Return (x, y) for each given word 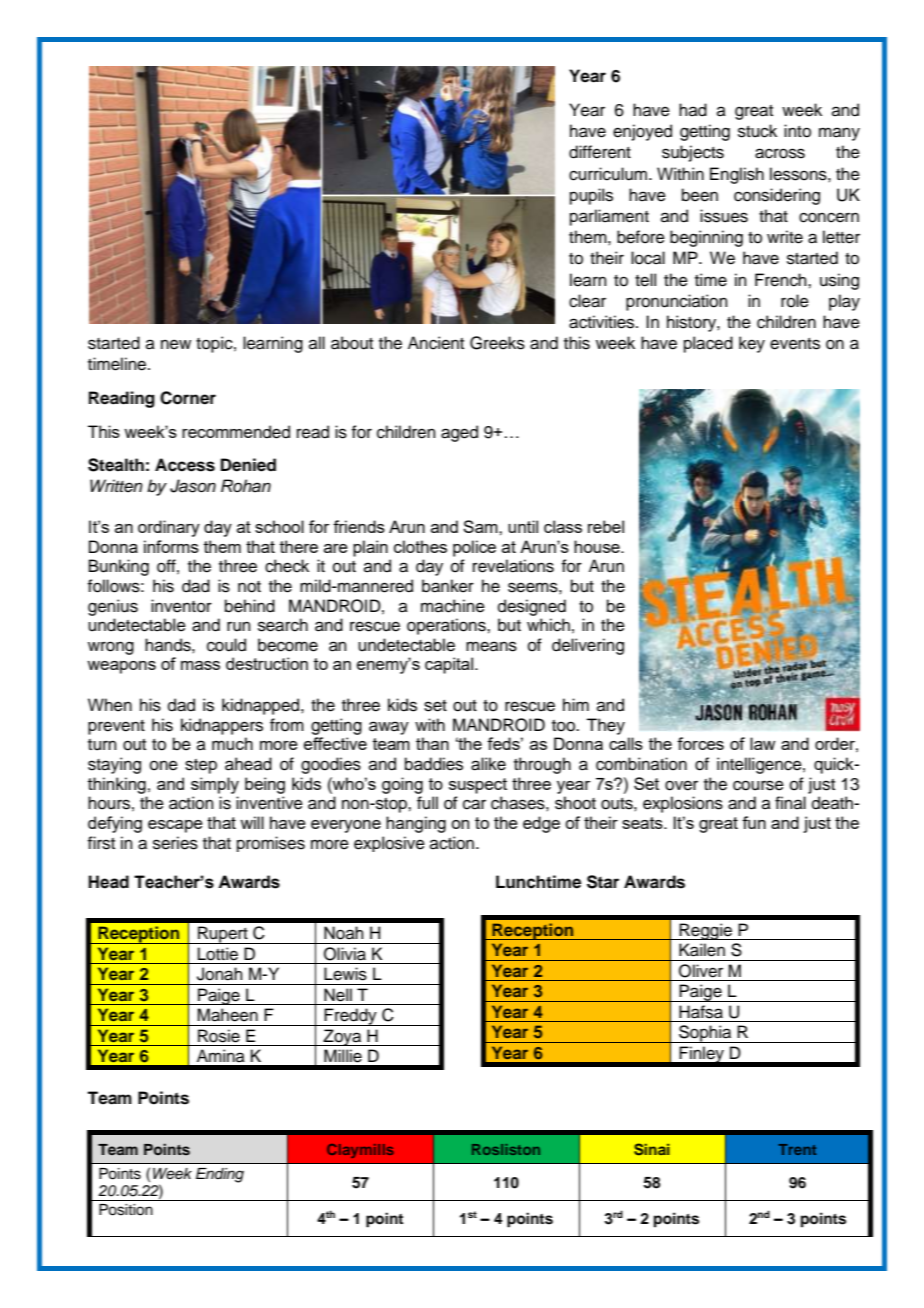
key (752, 344)
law (762, 743)
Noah (344, 933)
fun (754, 822)
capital (449, 665)
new (176, 344)
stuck (757, 131)
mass (200, 665)
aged (459, 433)
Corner (188, 398)
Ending (220, 1175)
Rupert (223, 935)
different (600, 152)
